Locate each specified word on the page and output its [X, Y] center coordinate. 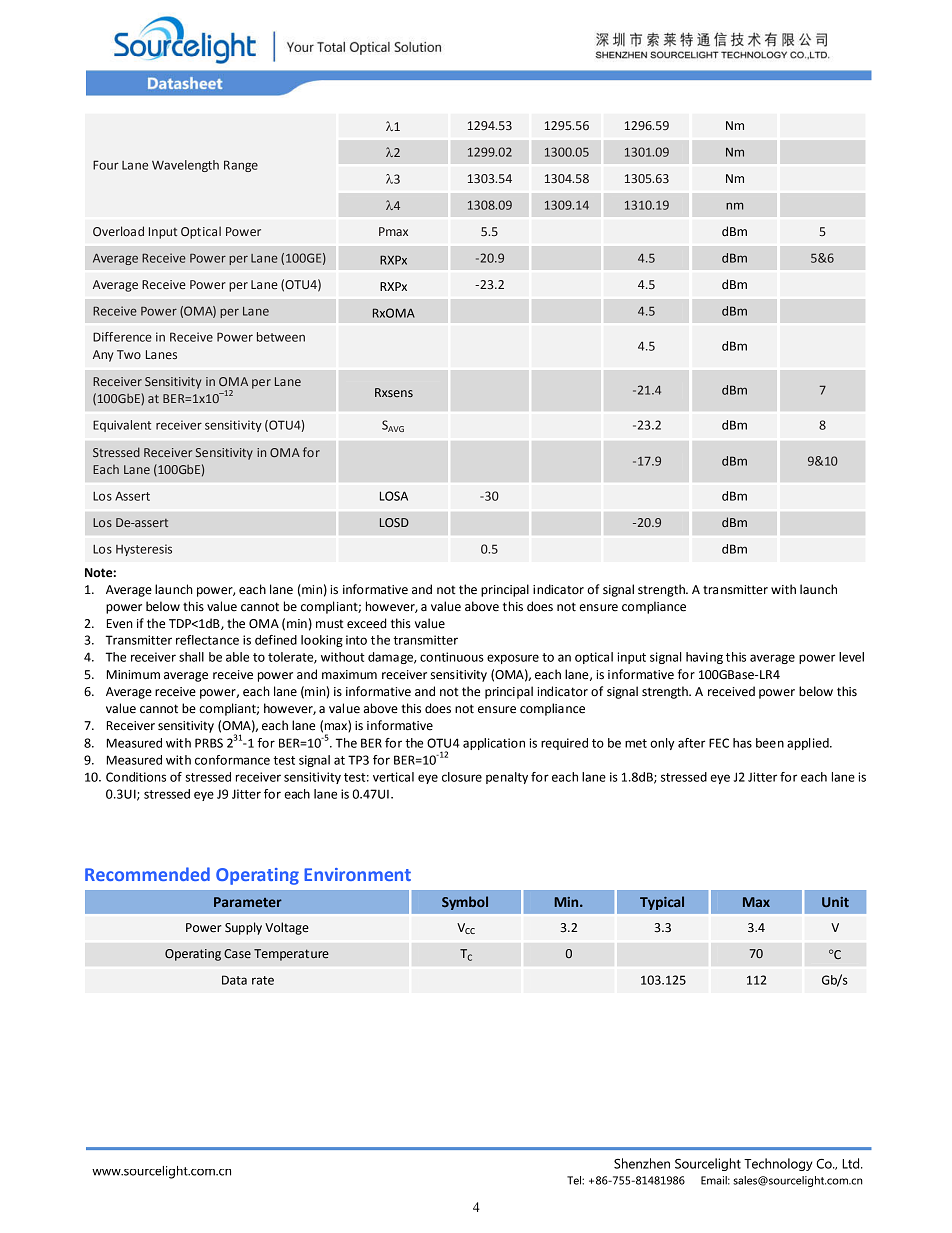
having [704, 658]
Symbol [465, 903]
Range [241, 166]
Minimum [133, 675]
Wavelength [185, 166]
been [770, 743]
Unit [835, 902]
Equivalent [122, 426]
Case [237, 954]
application [494, 744]
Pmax [393, 231]
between [281, 337]
